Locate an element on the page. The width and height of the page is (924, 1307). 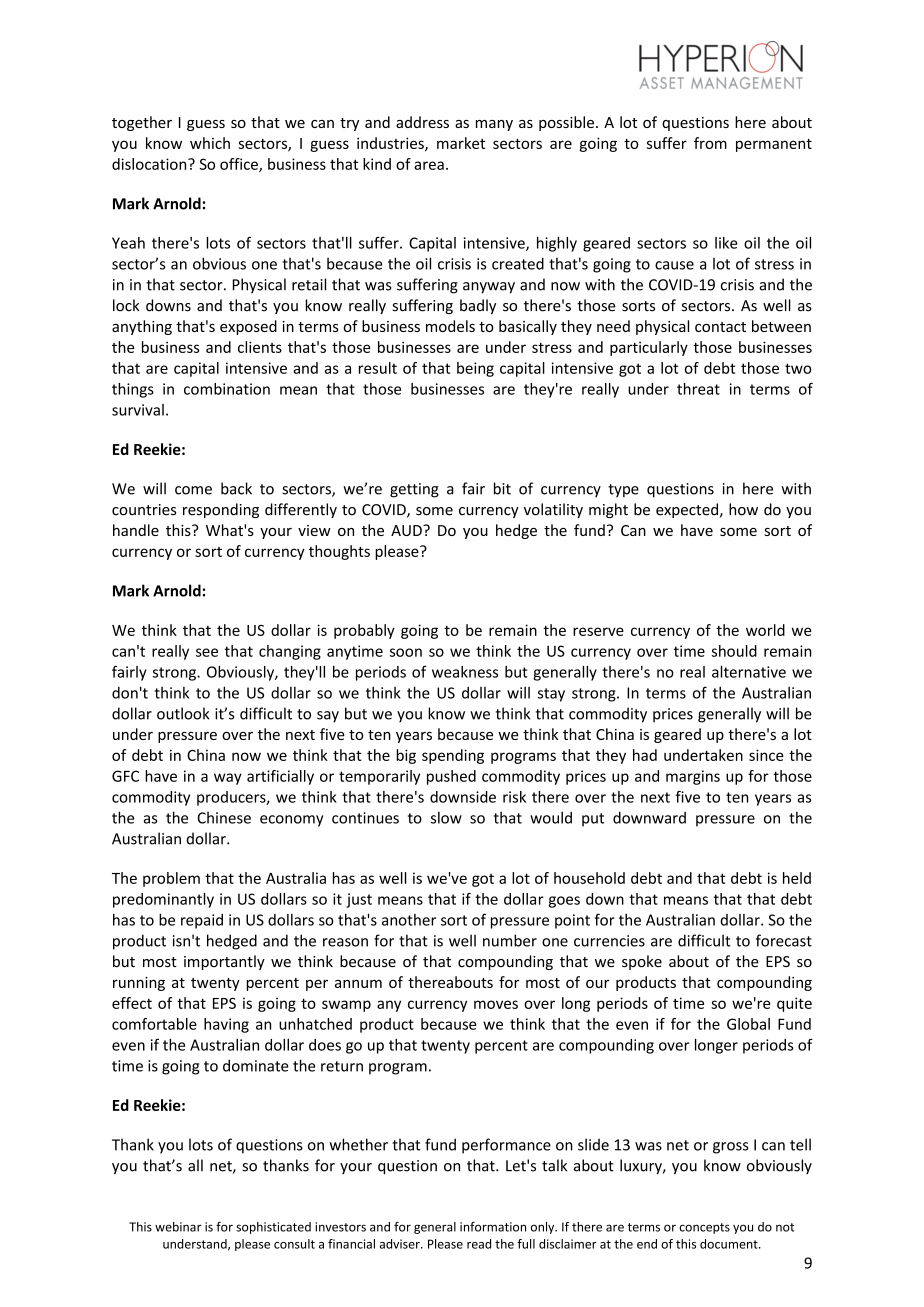
area is located at coordinates (429, 165).
